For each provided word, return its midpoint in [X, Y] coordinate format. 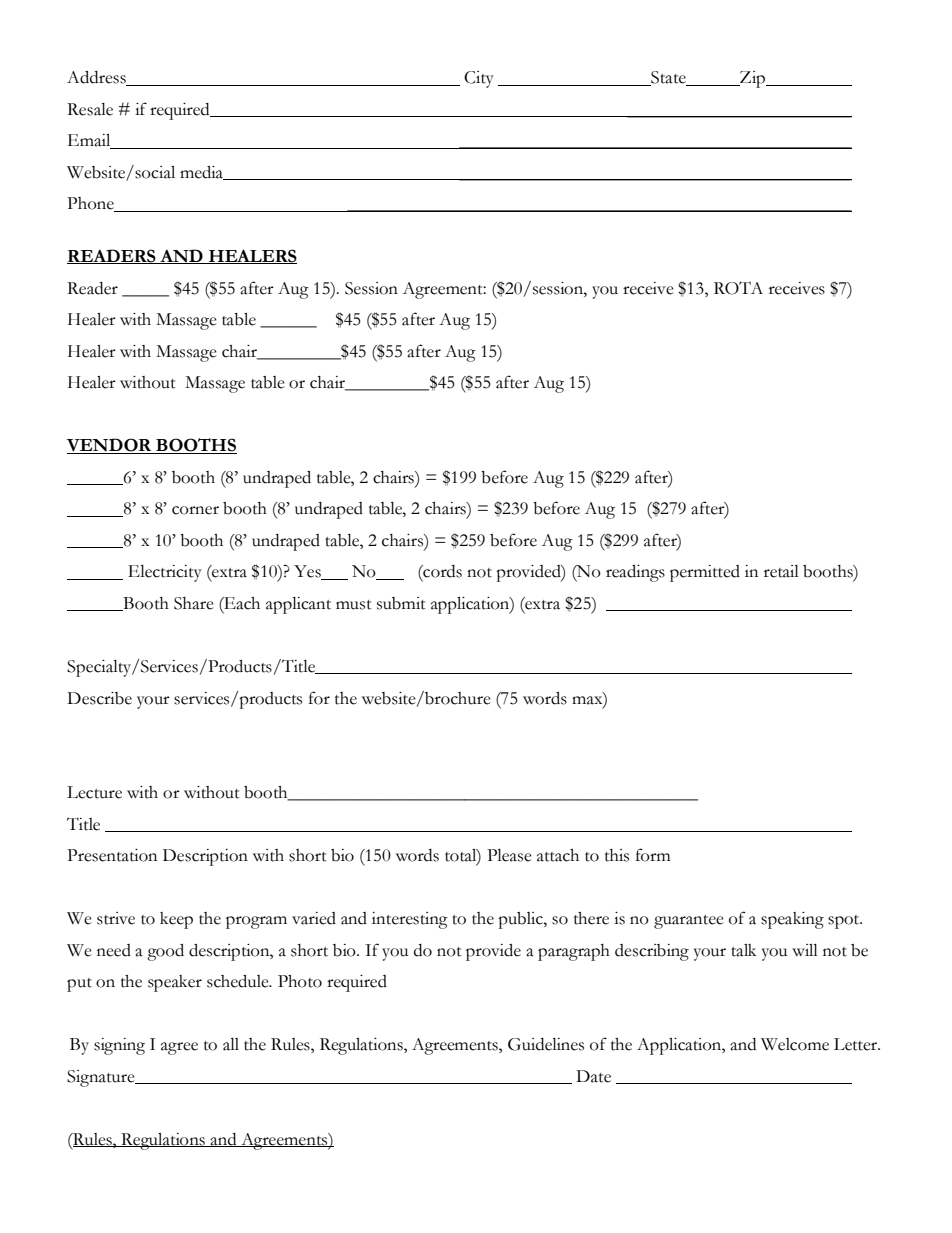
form [653, 855]
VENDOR [110, 446]
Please [509, 855]
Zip [753, 79]
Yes [308, 572]
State [668, 78]
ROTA [738, 288]
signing [119, 1046]
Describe [99, 698]
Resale [90, 109]
